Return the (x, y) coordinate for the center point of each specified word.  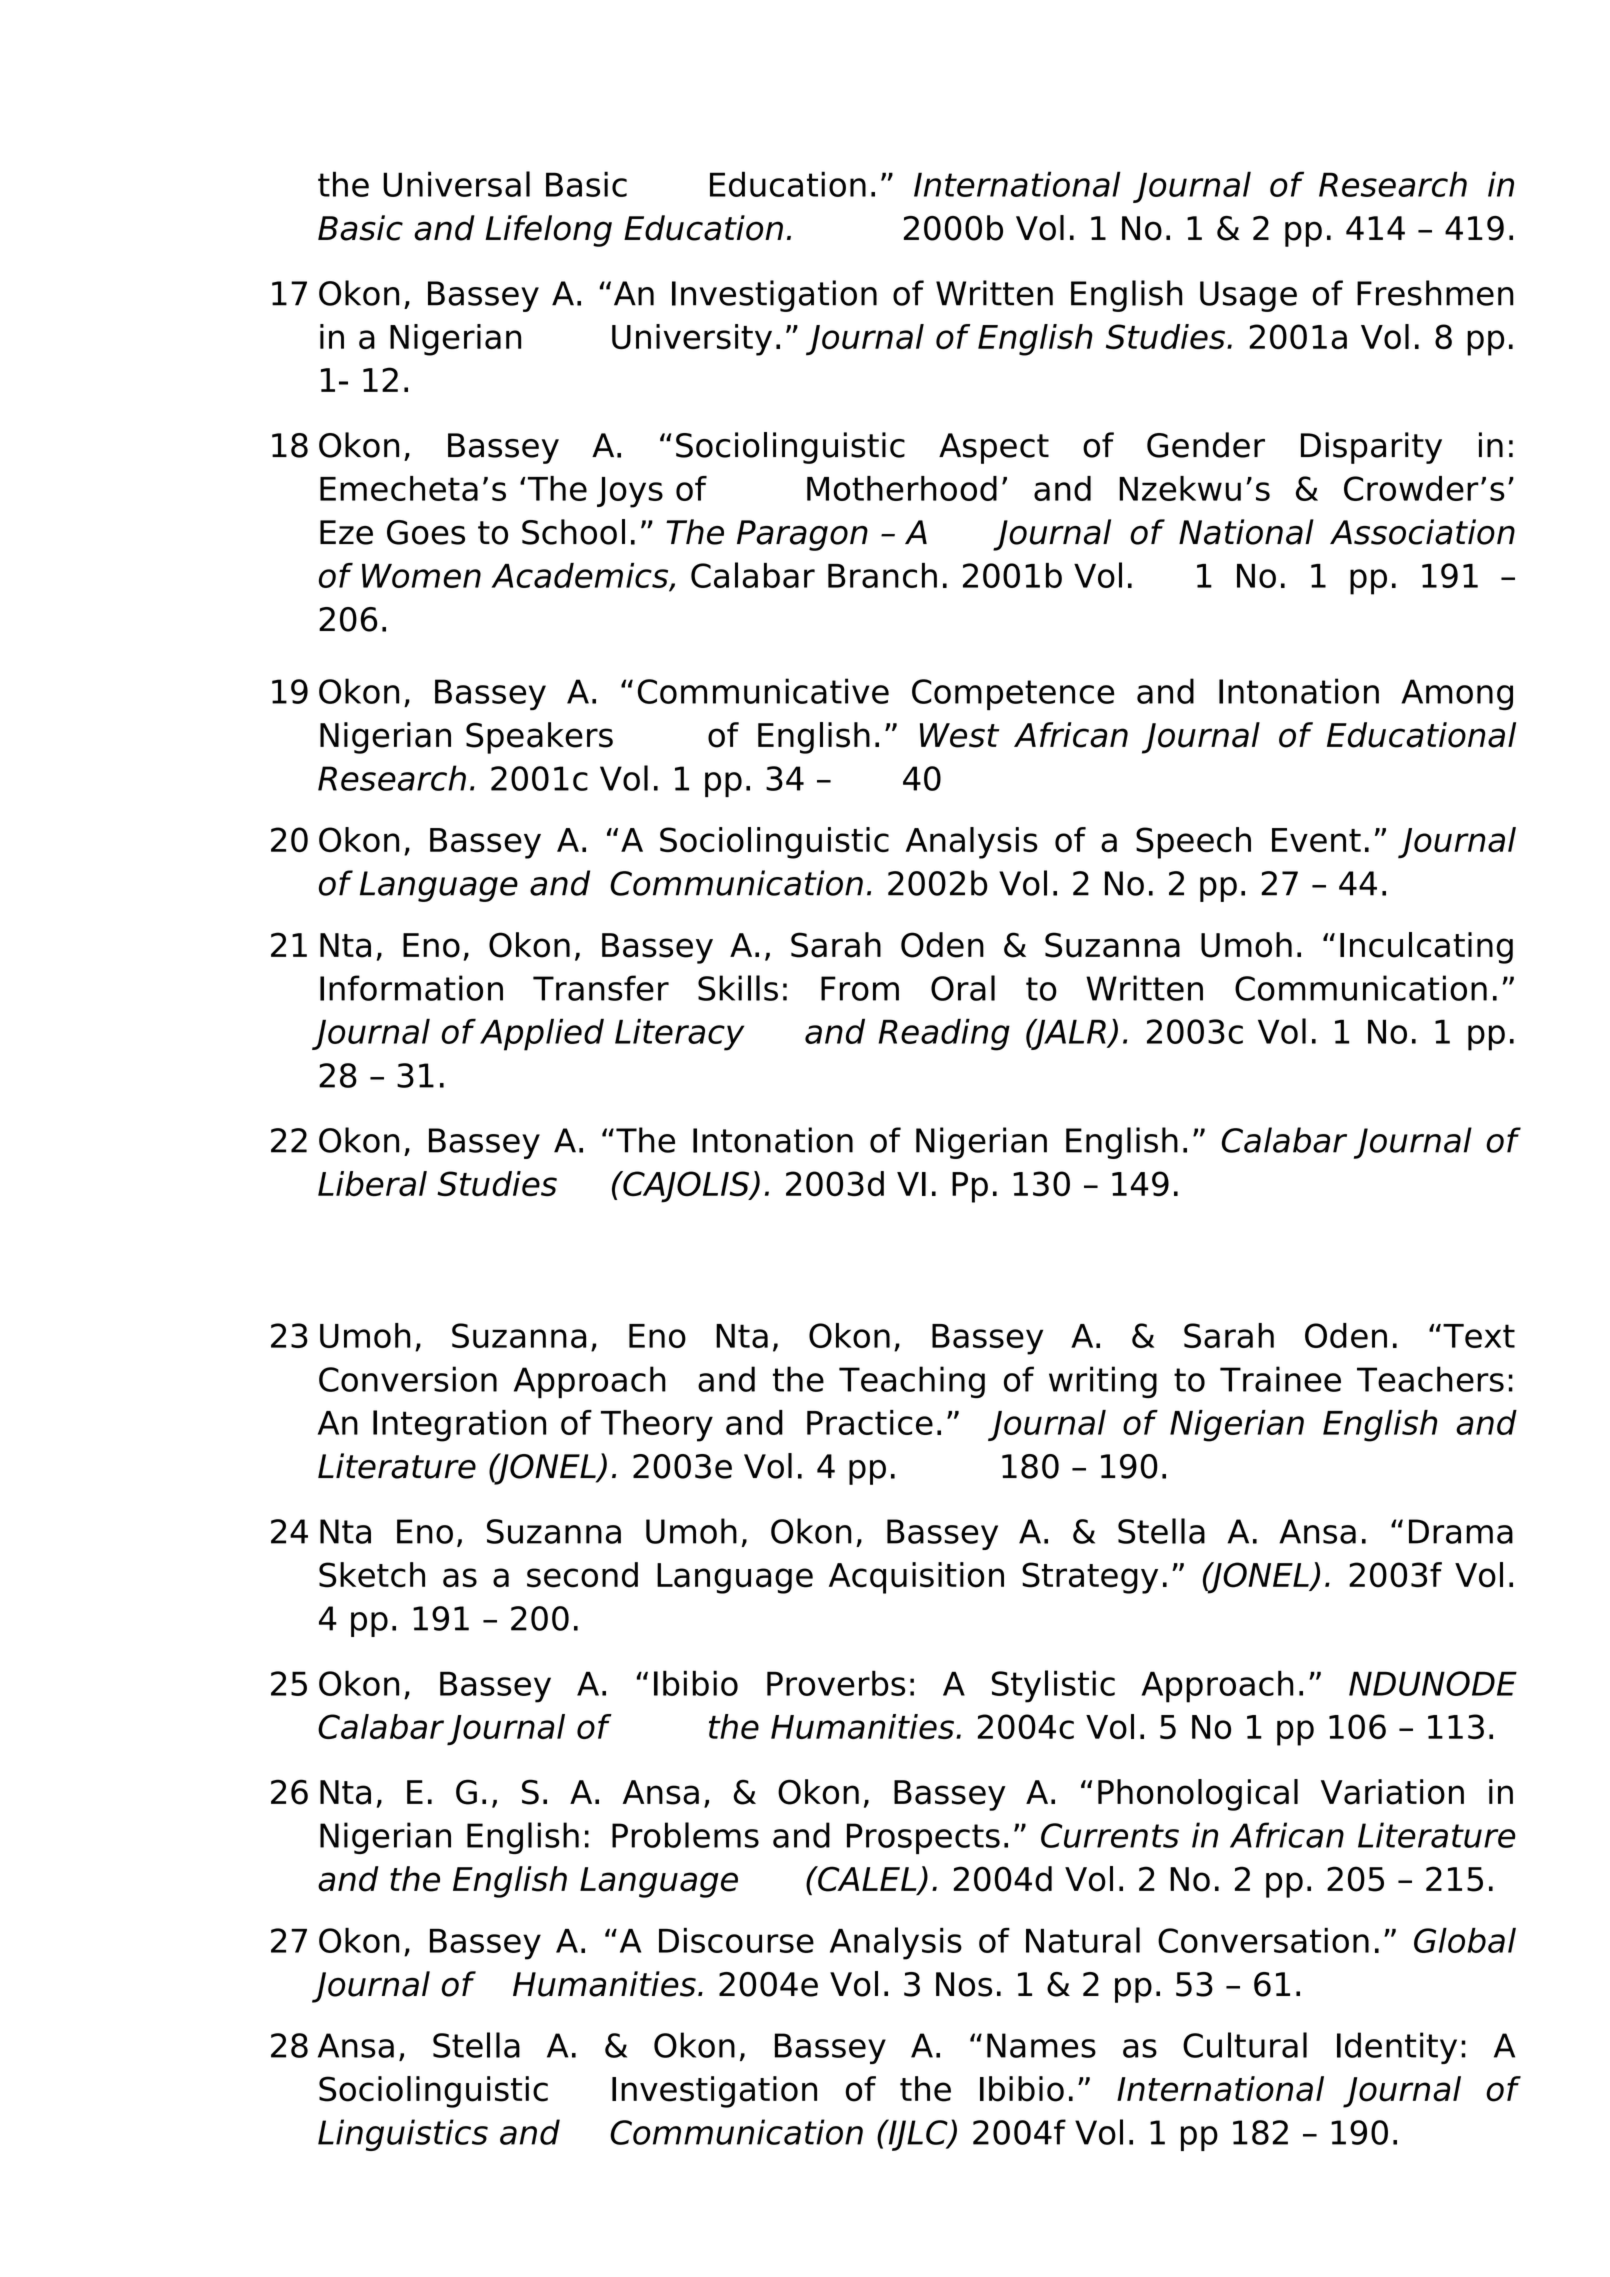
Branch (882, 575)
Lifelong (548, 231)
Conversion (408, 1379)
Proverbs (836, 1683)
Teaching (912, 1382)
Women (421, 576)
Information (411, 988)
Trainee (1280, 1379)
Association (1422, 532)
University (692, 340)
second (582, 1575)
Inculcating (1426, 948)
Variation (1392, 1792)
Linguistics (403, 2135)
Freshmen (1435, 293)
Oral (963, 988)
